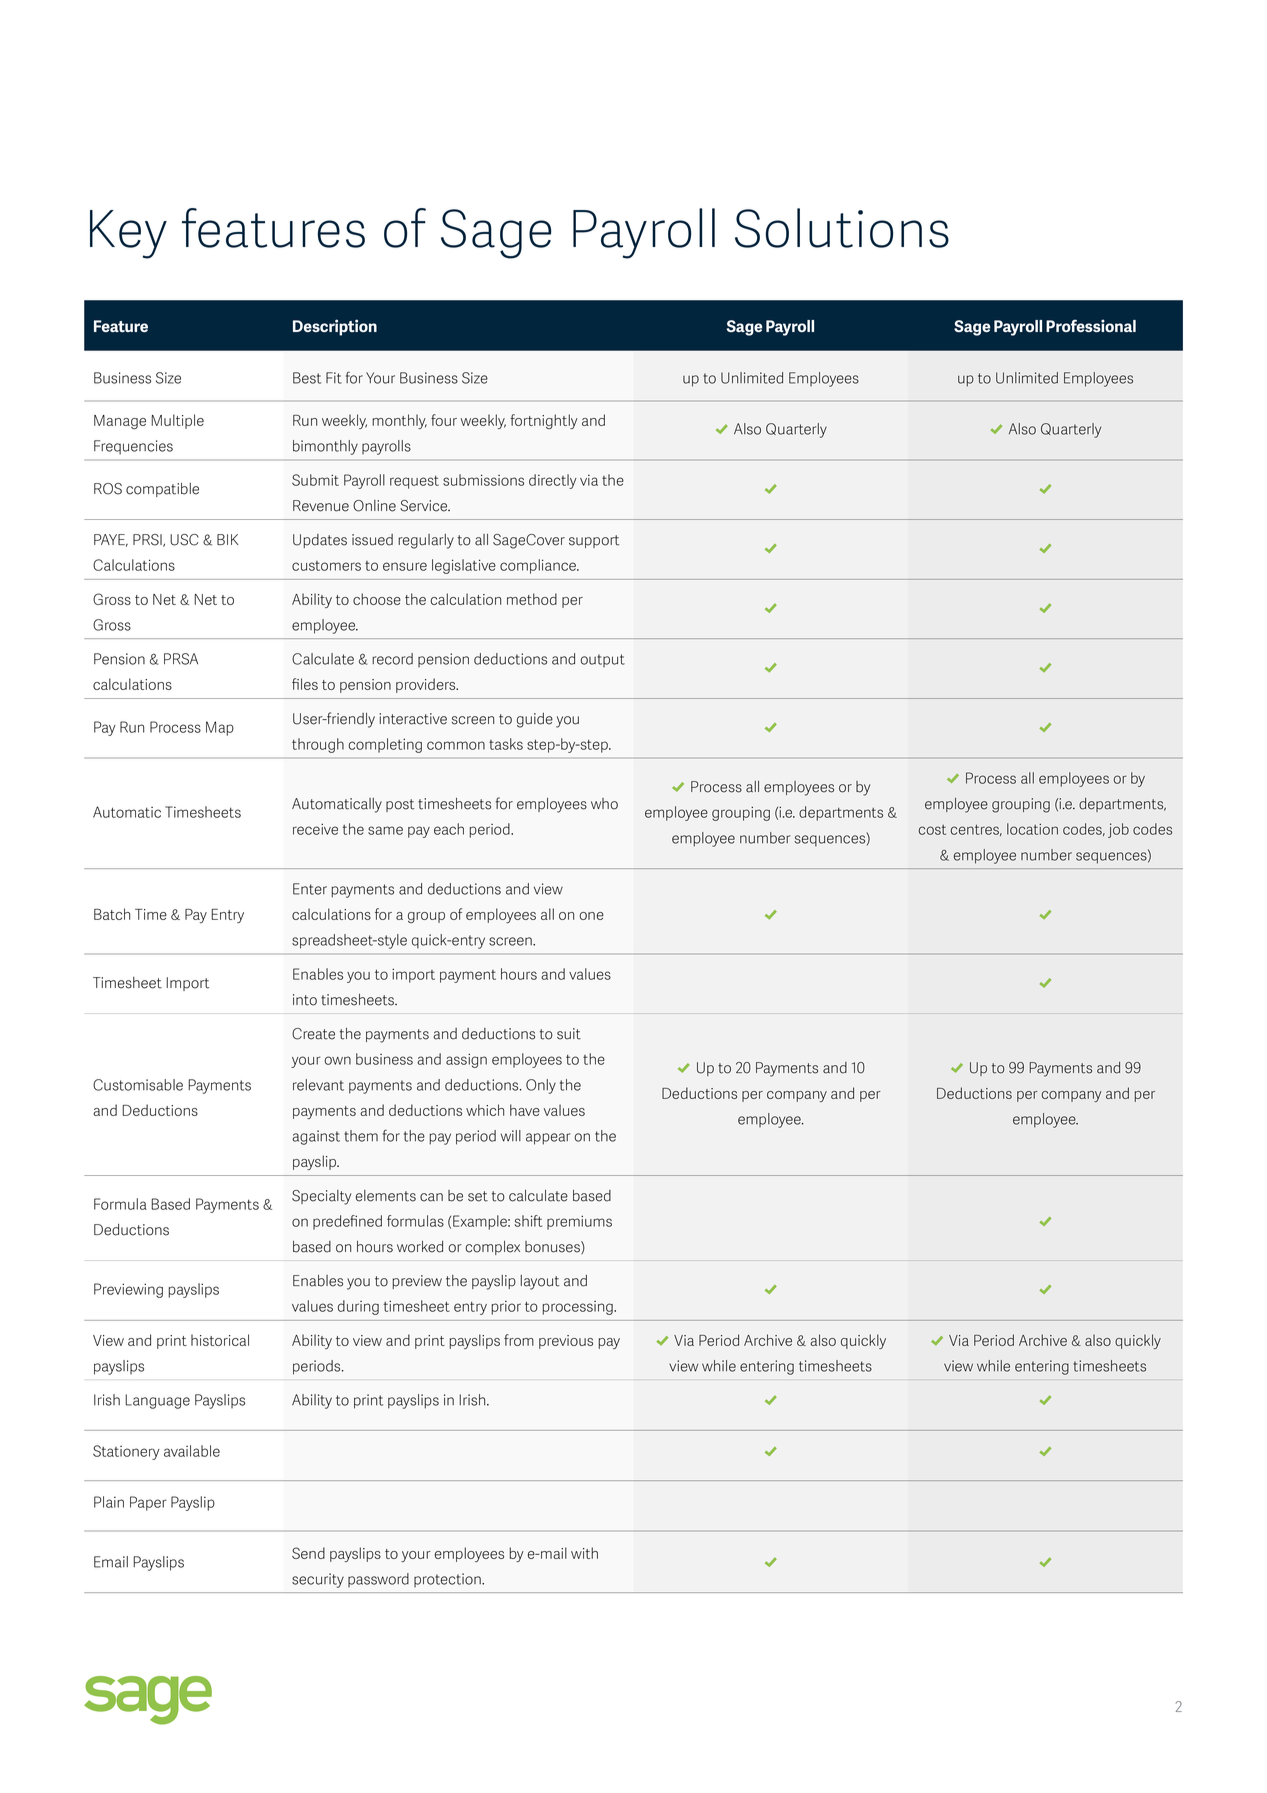 Image resolution: width=1267 pixels, height=1793 pixels. What do you see at coordinates (842, 228) in the screenshot?
I see `Solutions` at bounding box center [842, 228].
